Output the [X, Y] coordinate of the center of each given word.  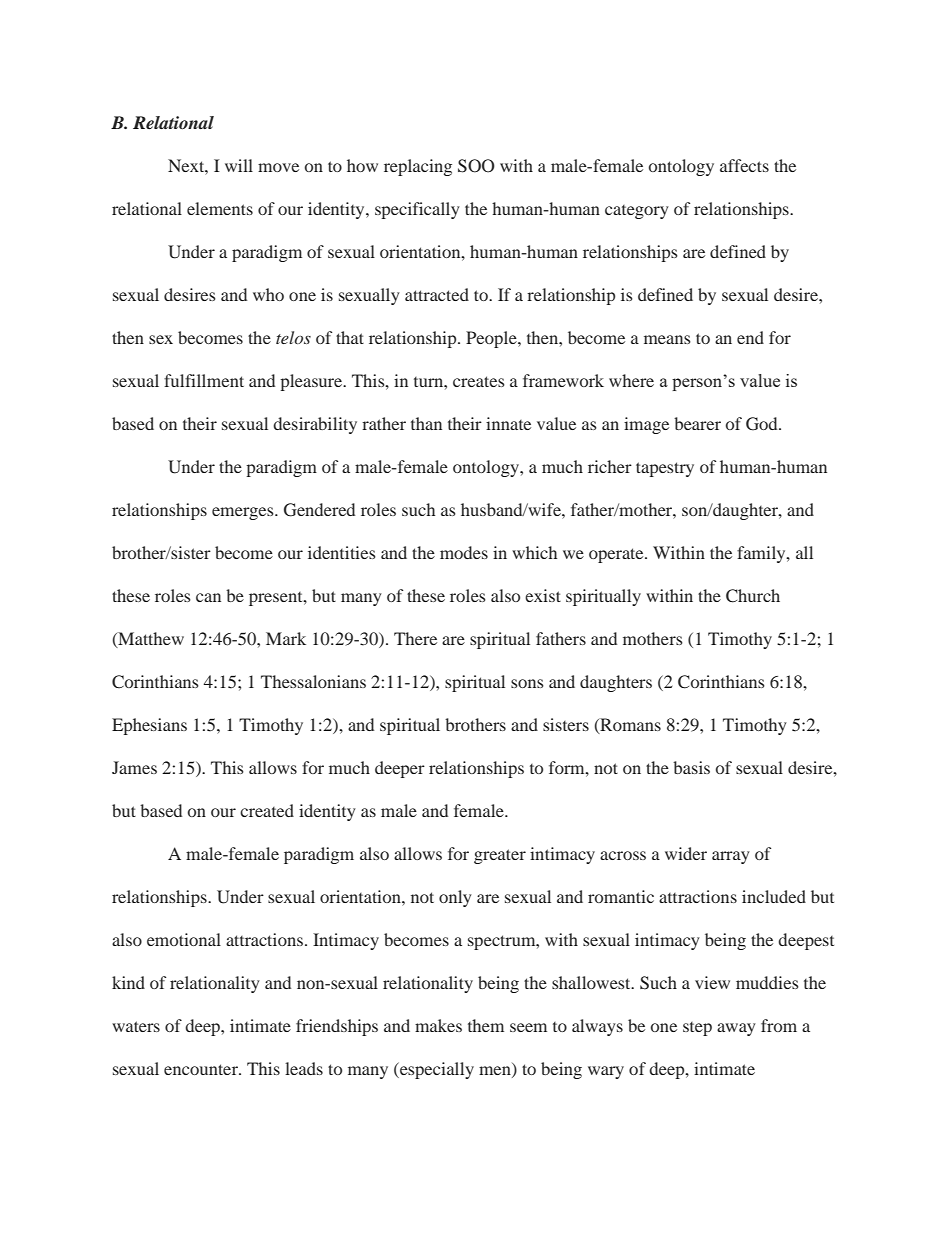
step [697, 1029]
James [134, 767]
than [426, 423]
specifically [417, 210]
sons [527, 683]
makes [438, 1025]
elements [220, 208]
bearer [697, 423]
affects [744, 165]
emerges [244, 513]
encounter [202, 1069]
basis [691, 767]
